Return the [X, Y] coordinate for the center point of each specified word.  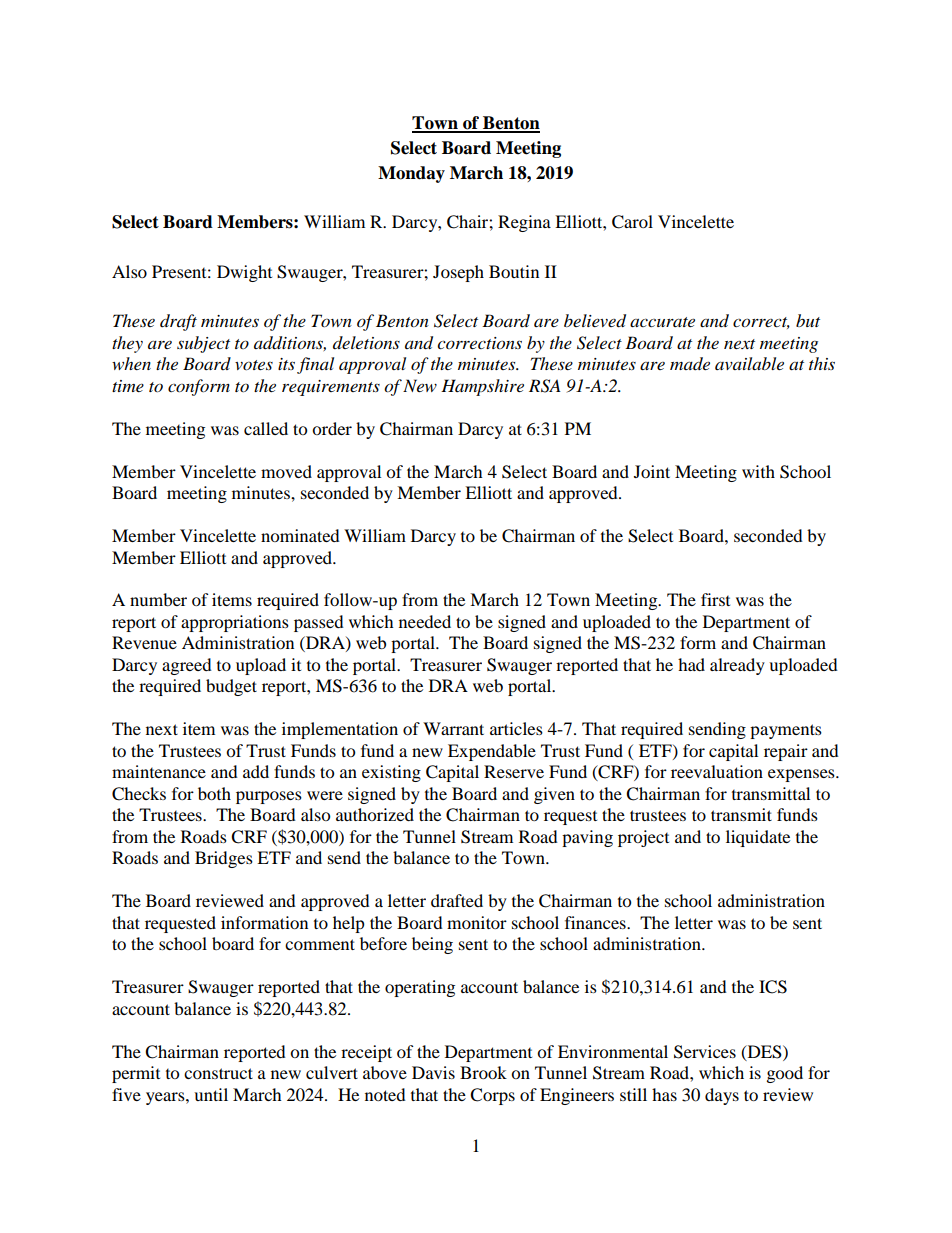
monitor [477, 922]
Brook [483, 1072]
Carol [632, 222]
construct [218, 1073]
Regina [524, 223]
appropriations [235, 623]
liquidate [758, 838]
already [737, 666]
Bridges [224, 859]
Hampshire [482, 387]
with [758, 471]
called [266, 428]
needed [425, 621]
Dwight [244, 273]
